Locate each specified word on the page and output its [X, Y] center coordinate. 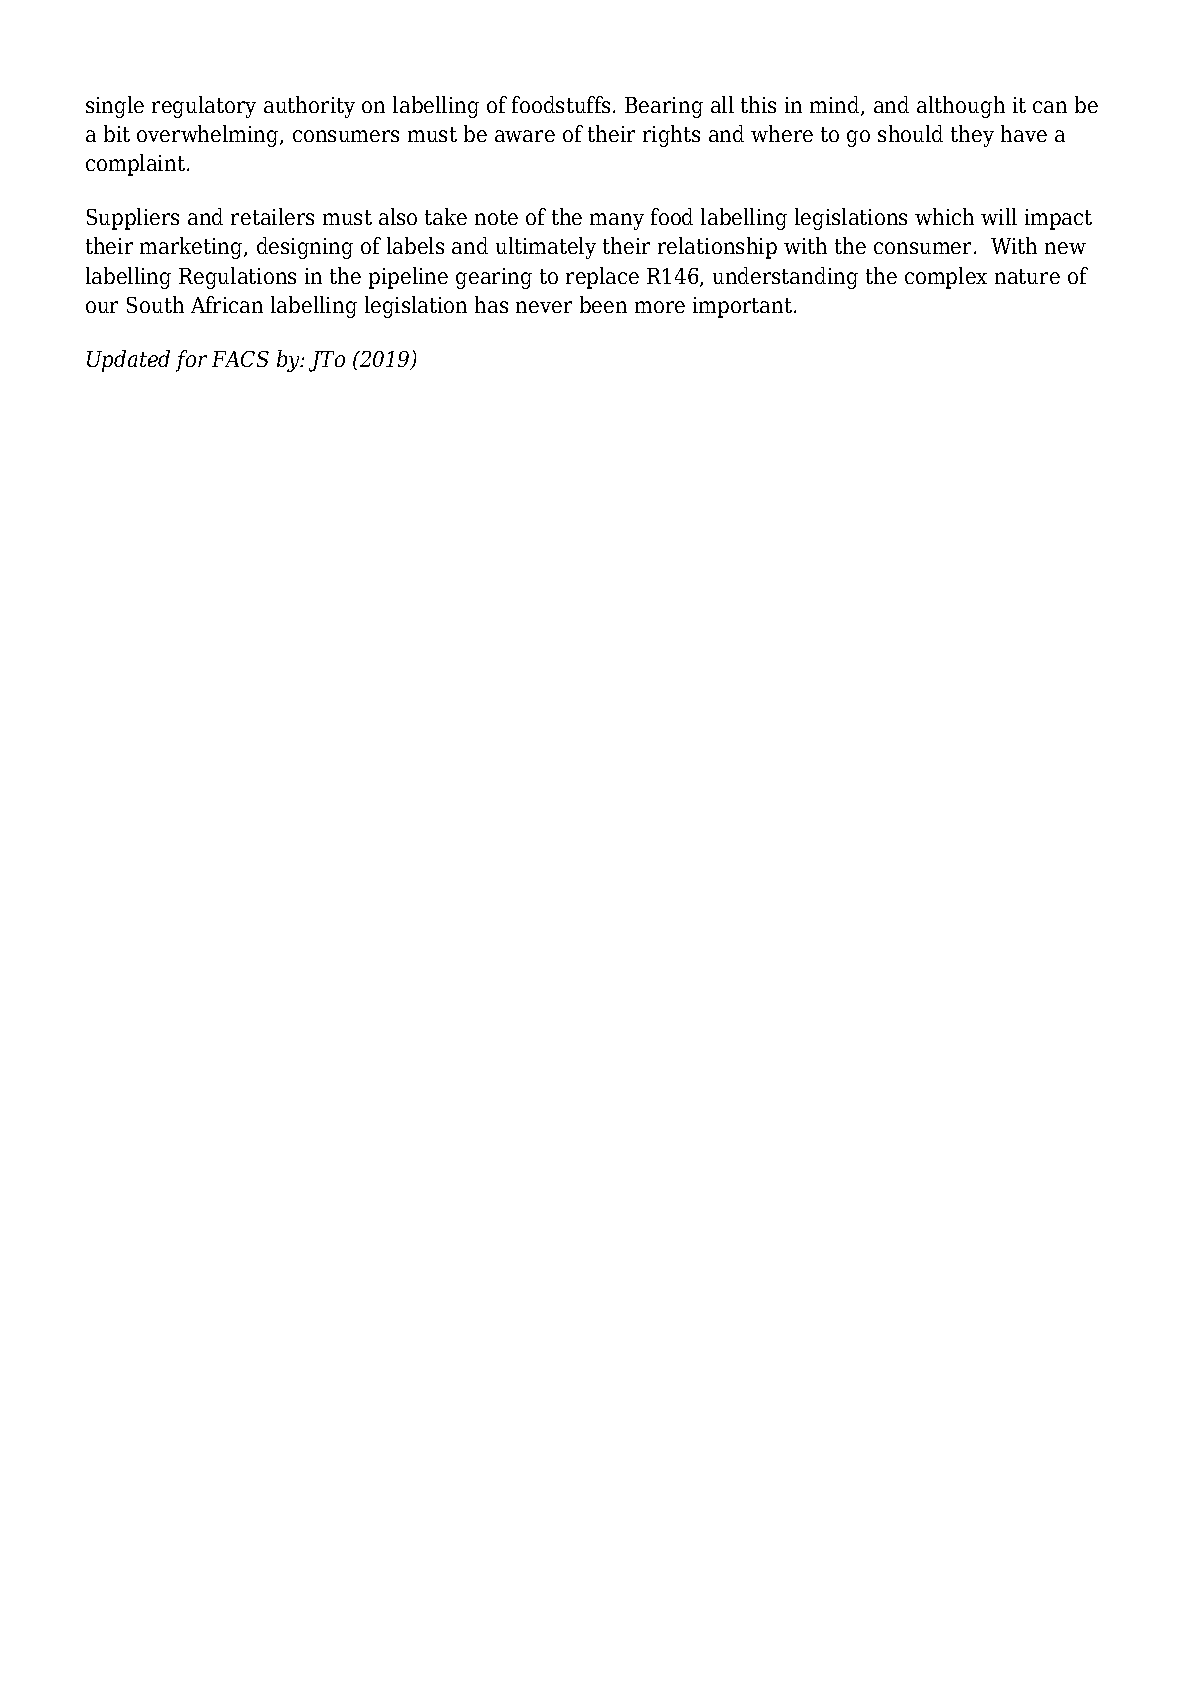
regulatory [204, 107]
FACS [240, 359]
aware [525, 136]
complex [946, 278]
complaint [135, 165]
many [617, 221]
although [961, 107]
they [972, 136]
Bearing [664, 107]
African [227, 304]
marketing [192, 248]
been [603, 304]
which [944, 216]
